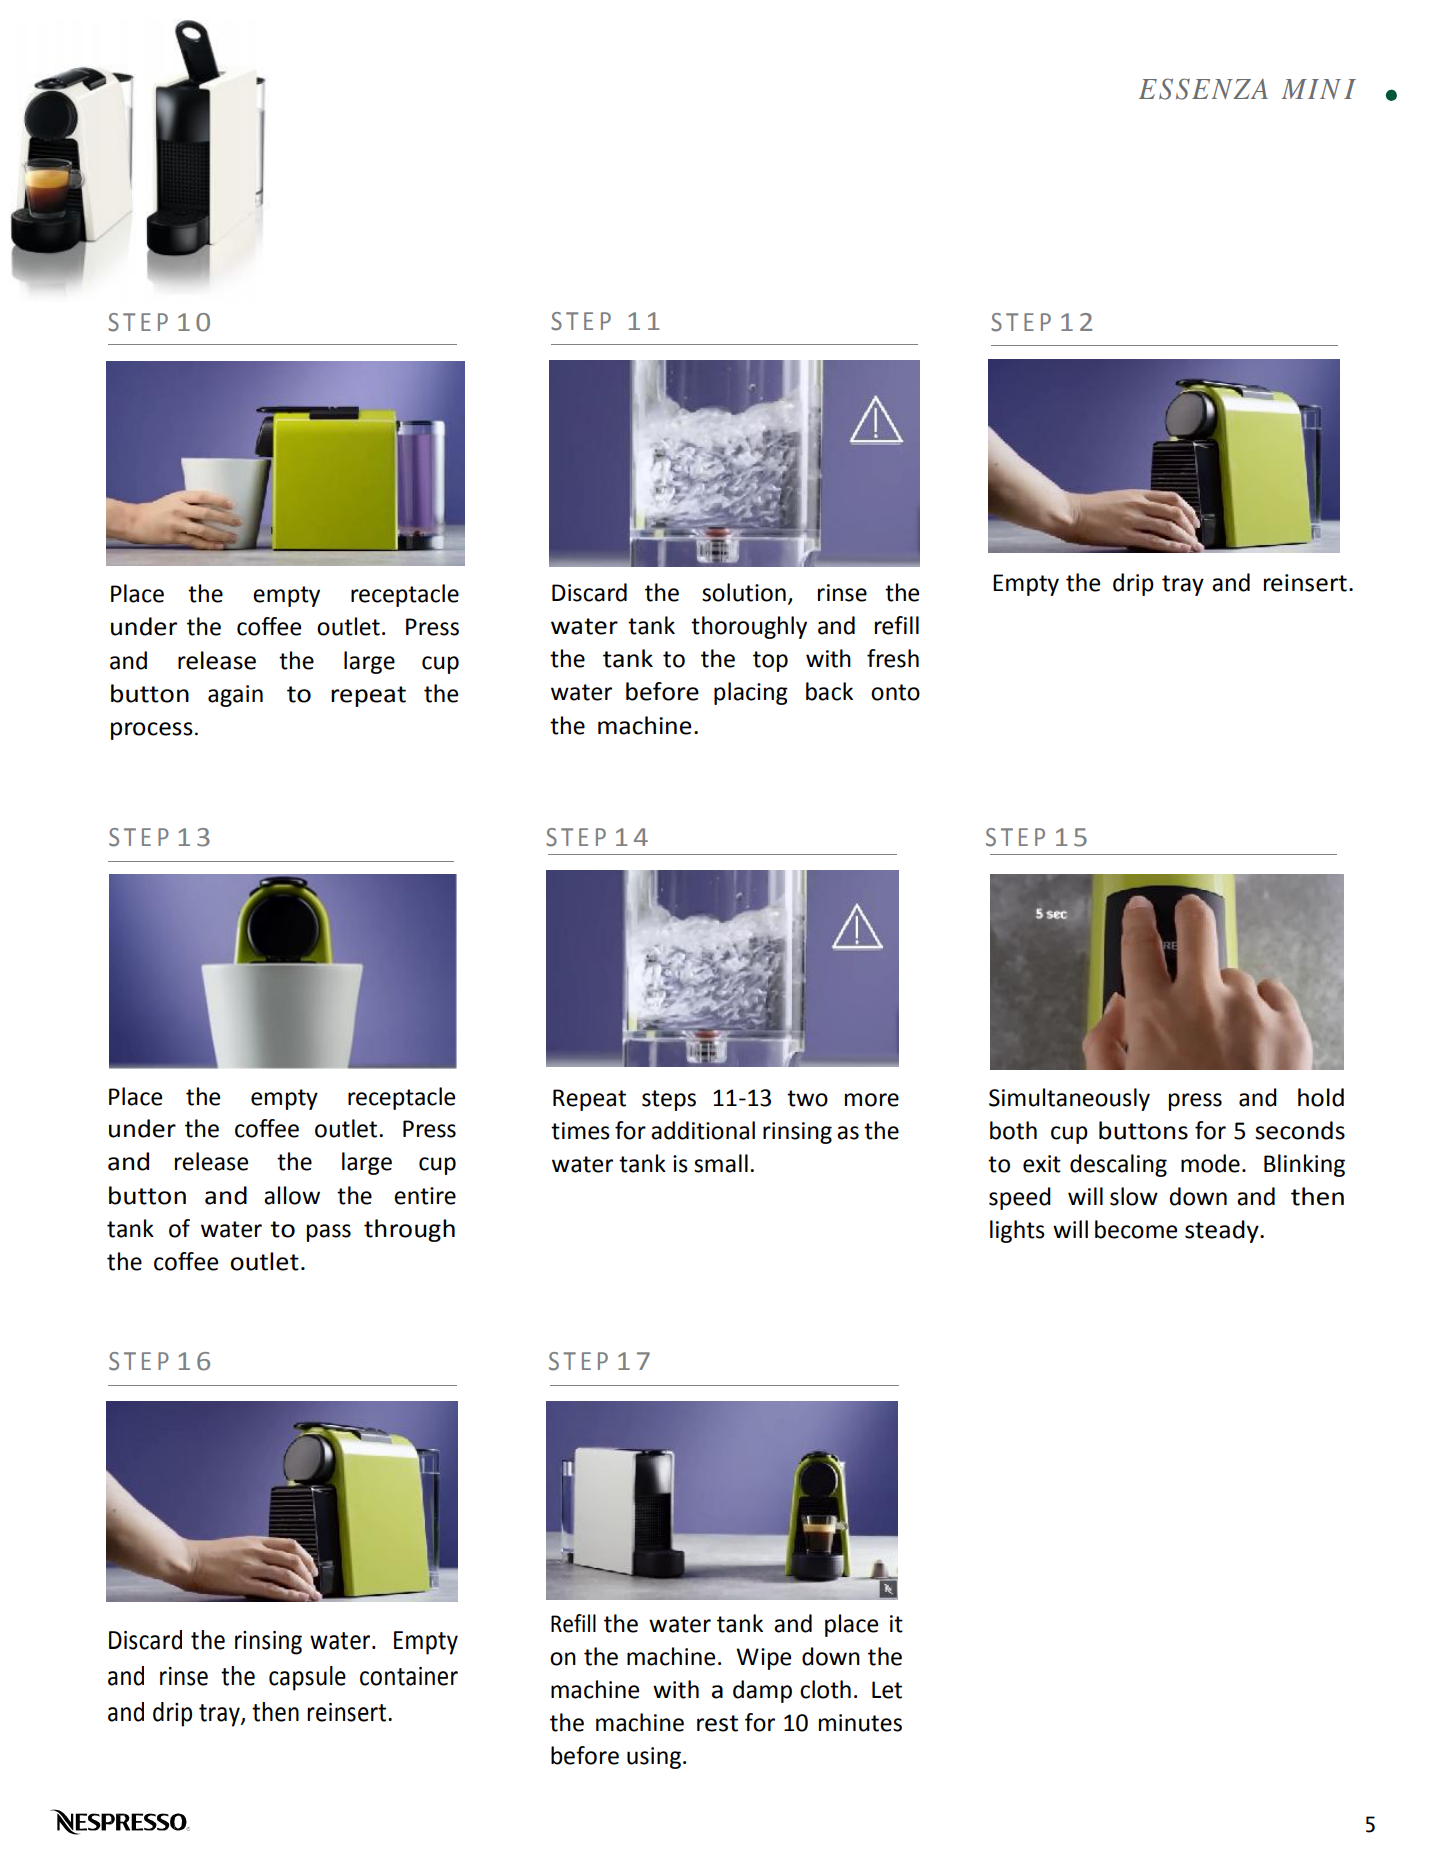 The image size is (1448, 1873). Describe the element at coordinates (409, 1676) in the page. I see `container` at that location.
